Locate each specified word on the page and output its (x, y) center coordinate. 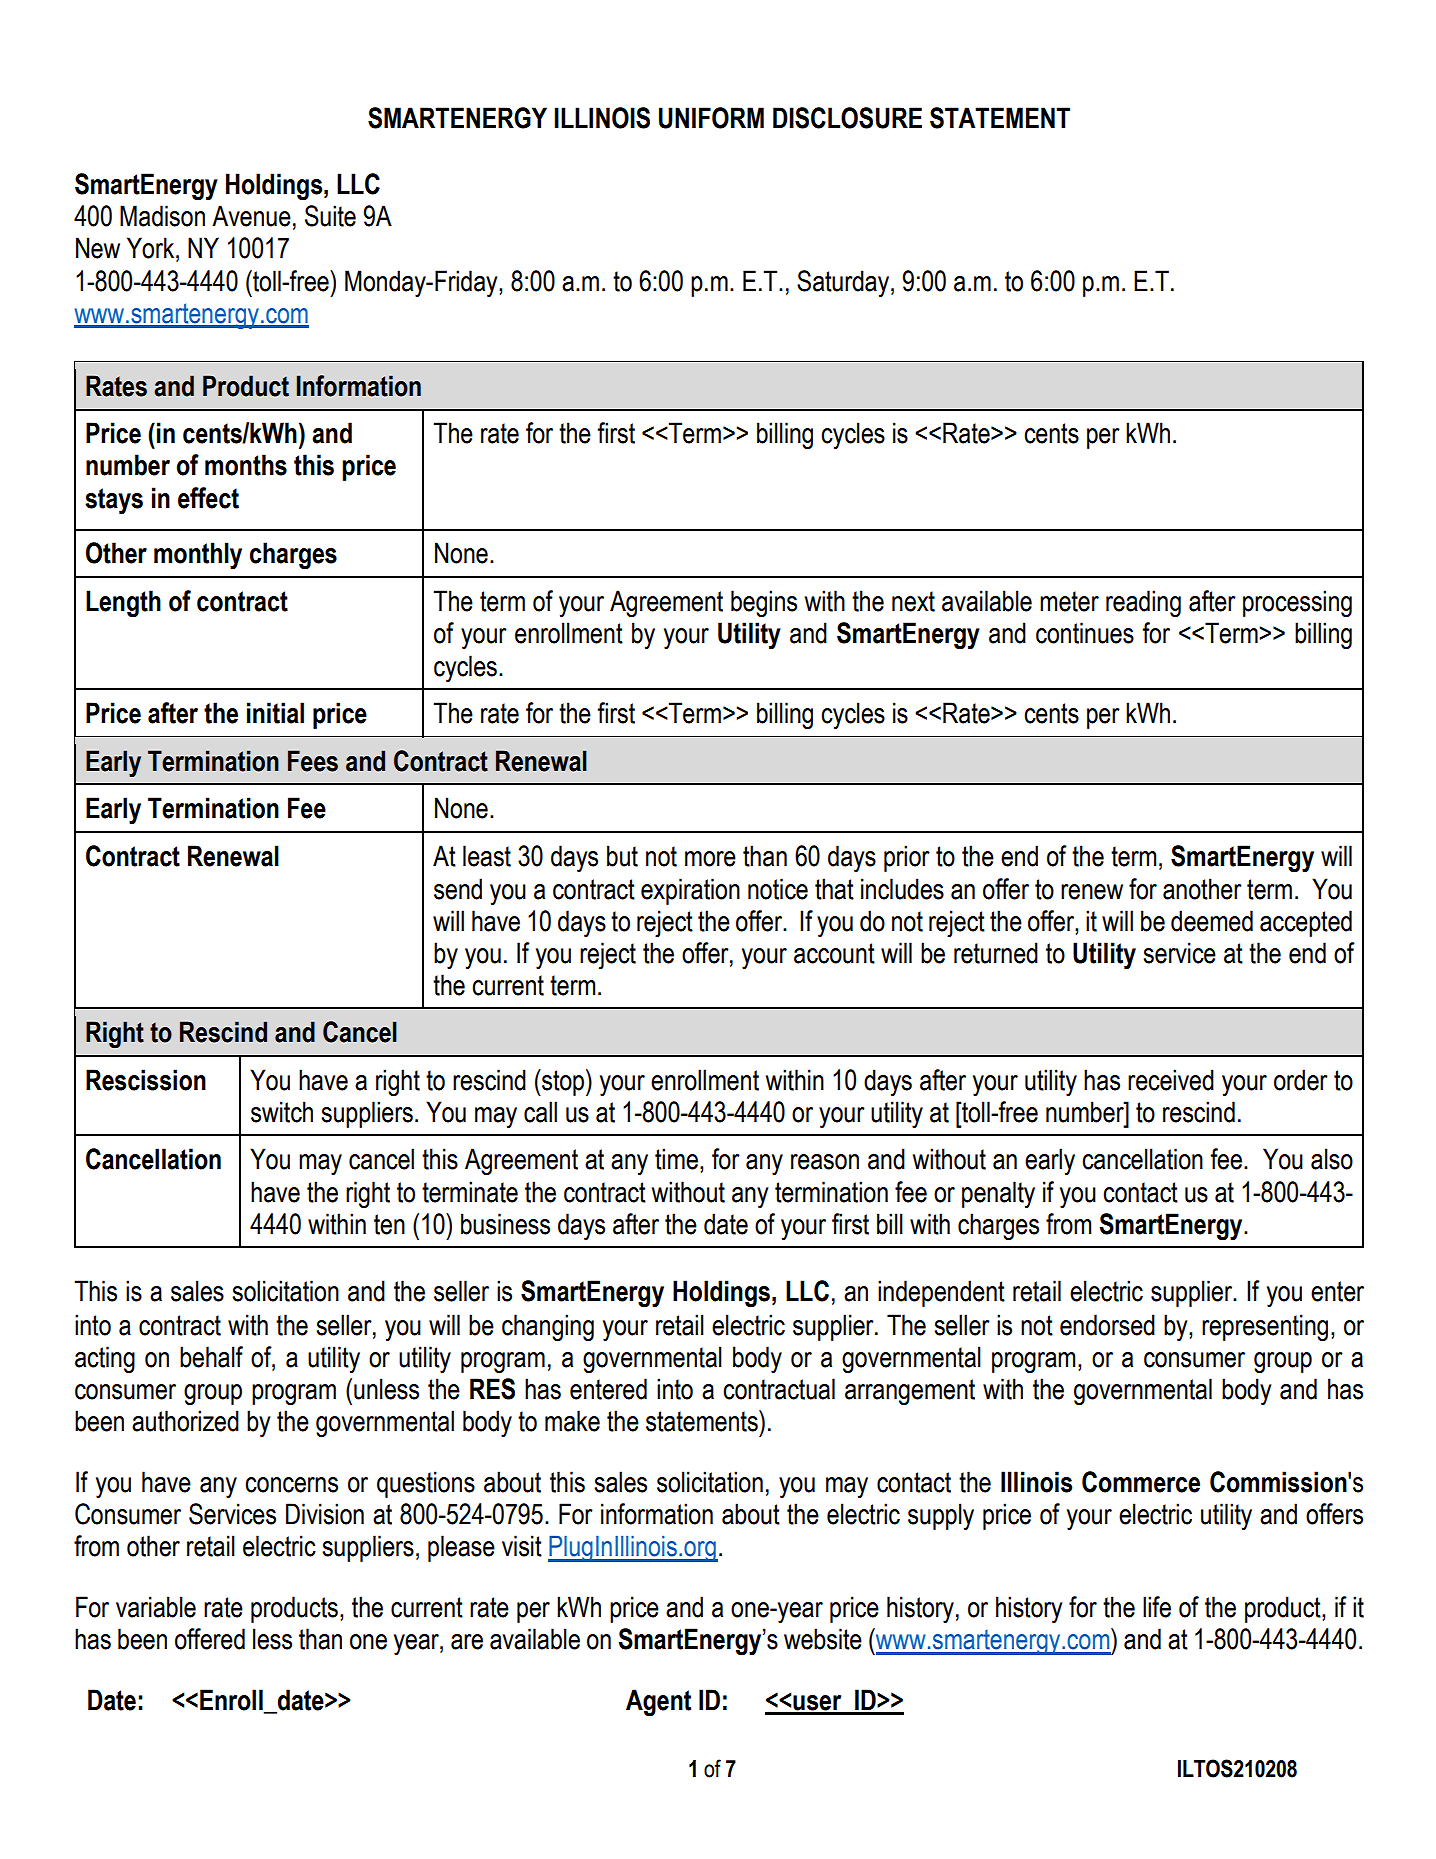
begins (764, 603)
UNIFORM (711, 118)
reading (1143, 603)
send (458, 889)
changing (548, 1327)
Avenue (251, 216)
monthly (198, 555)
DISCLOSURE (847, 118)
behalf (211, 1357)
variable (156, 1607)
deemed (1212, 921)
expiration (690, 891)
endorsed (1107, 1325)
